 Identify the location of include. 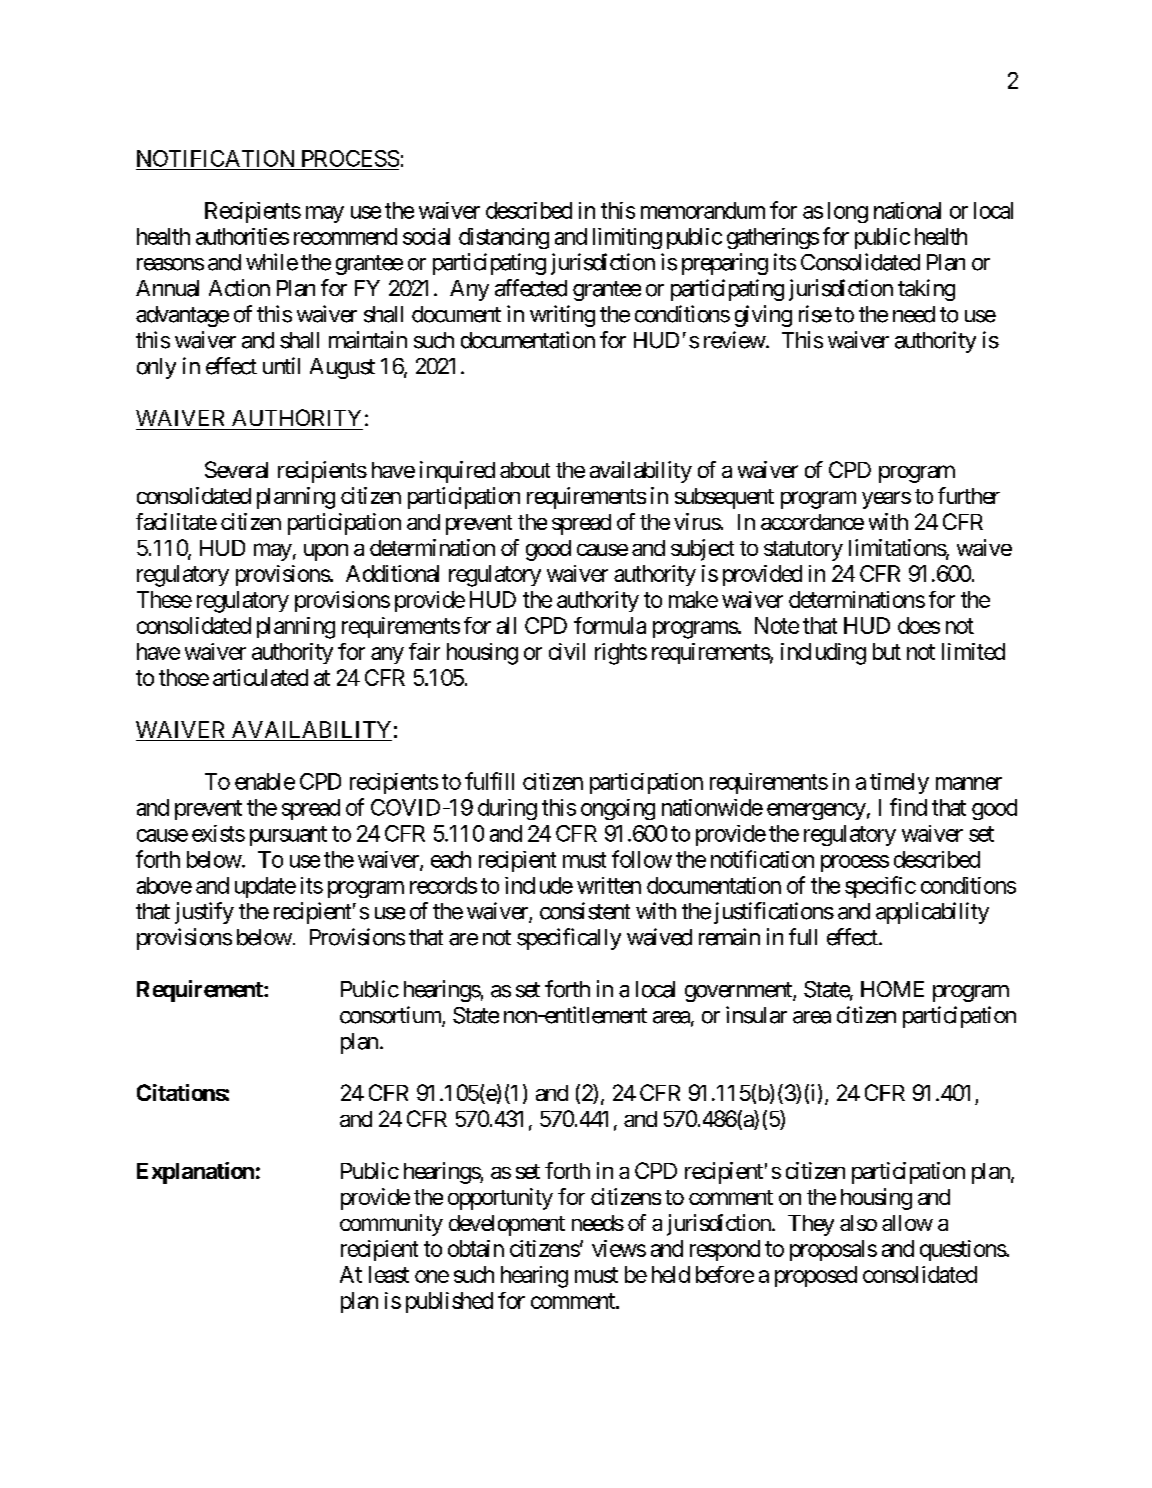
(539, 885).
